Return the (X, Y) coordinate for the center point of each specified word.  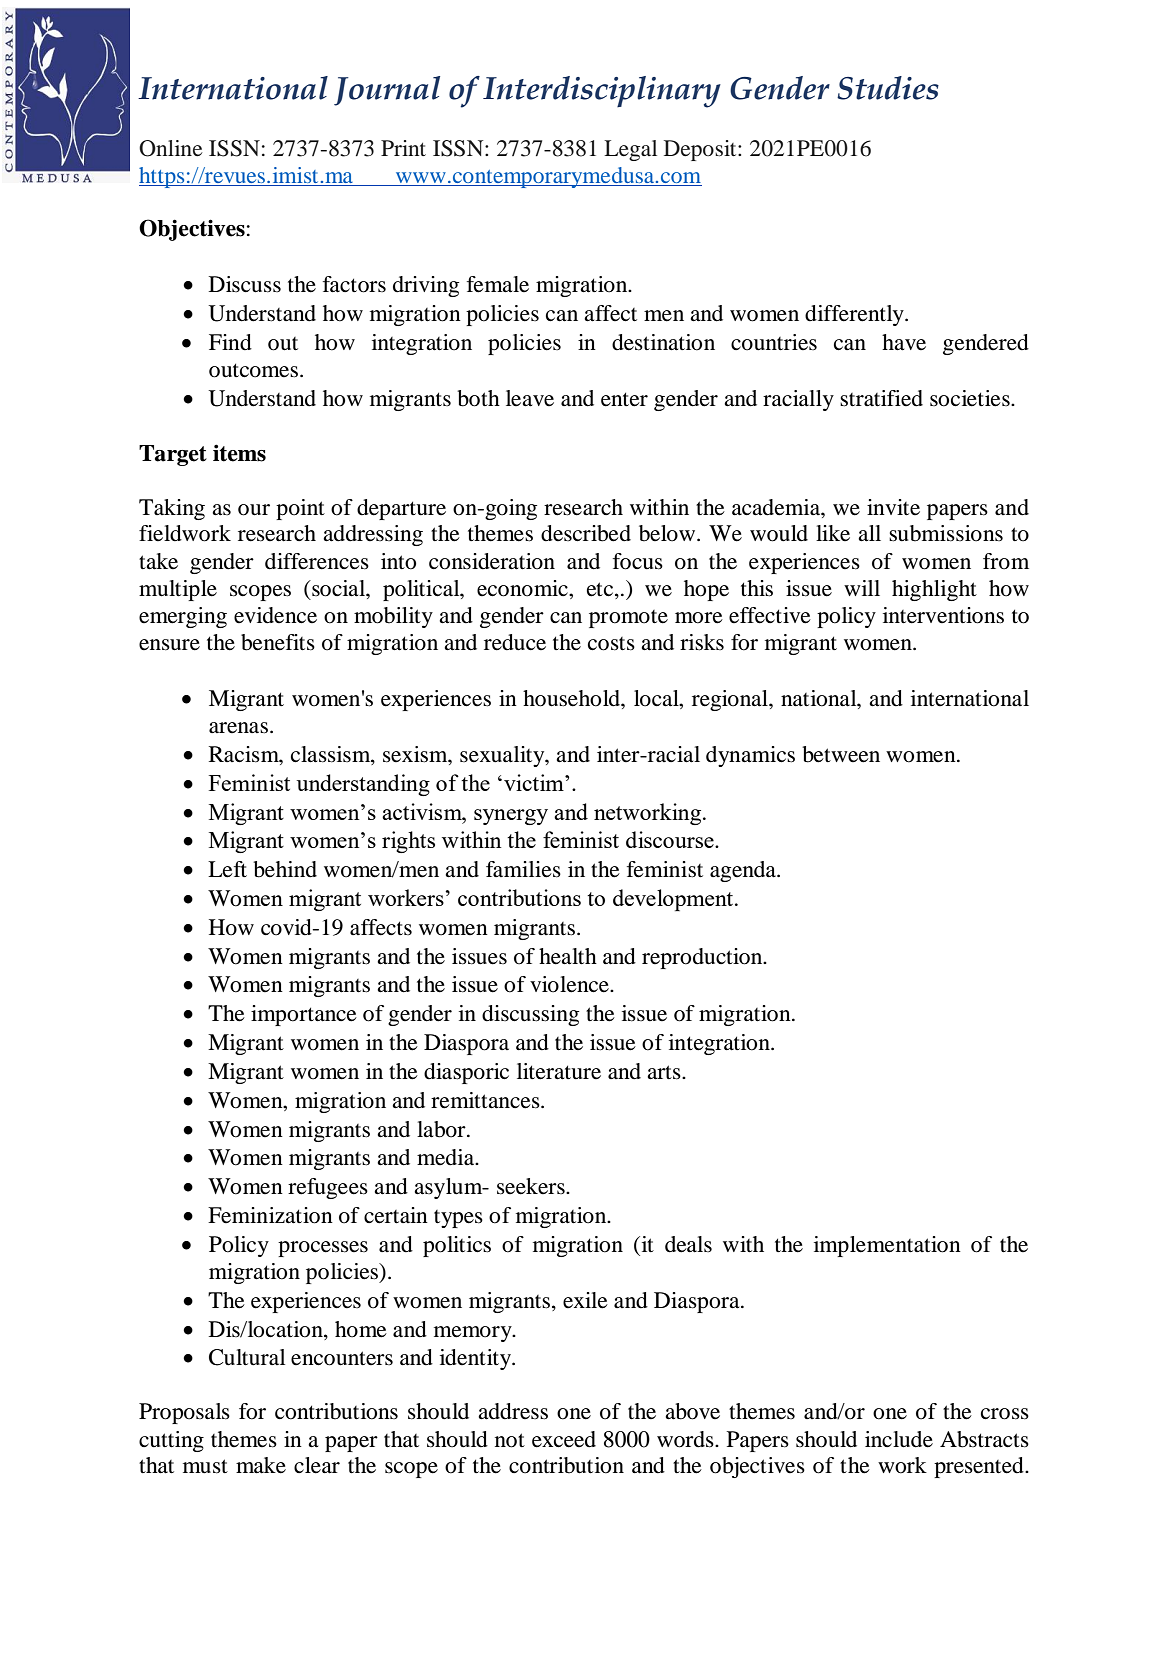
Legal (630, 150)
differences (317, 561)
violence (570, 984)
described (586, 533)
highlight (934, 590)
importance (304, 1015)
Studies (888, 88)
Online (170, 148)
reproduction (703, 958)
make (261, 1465)
